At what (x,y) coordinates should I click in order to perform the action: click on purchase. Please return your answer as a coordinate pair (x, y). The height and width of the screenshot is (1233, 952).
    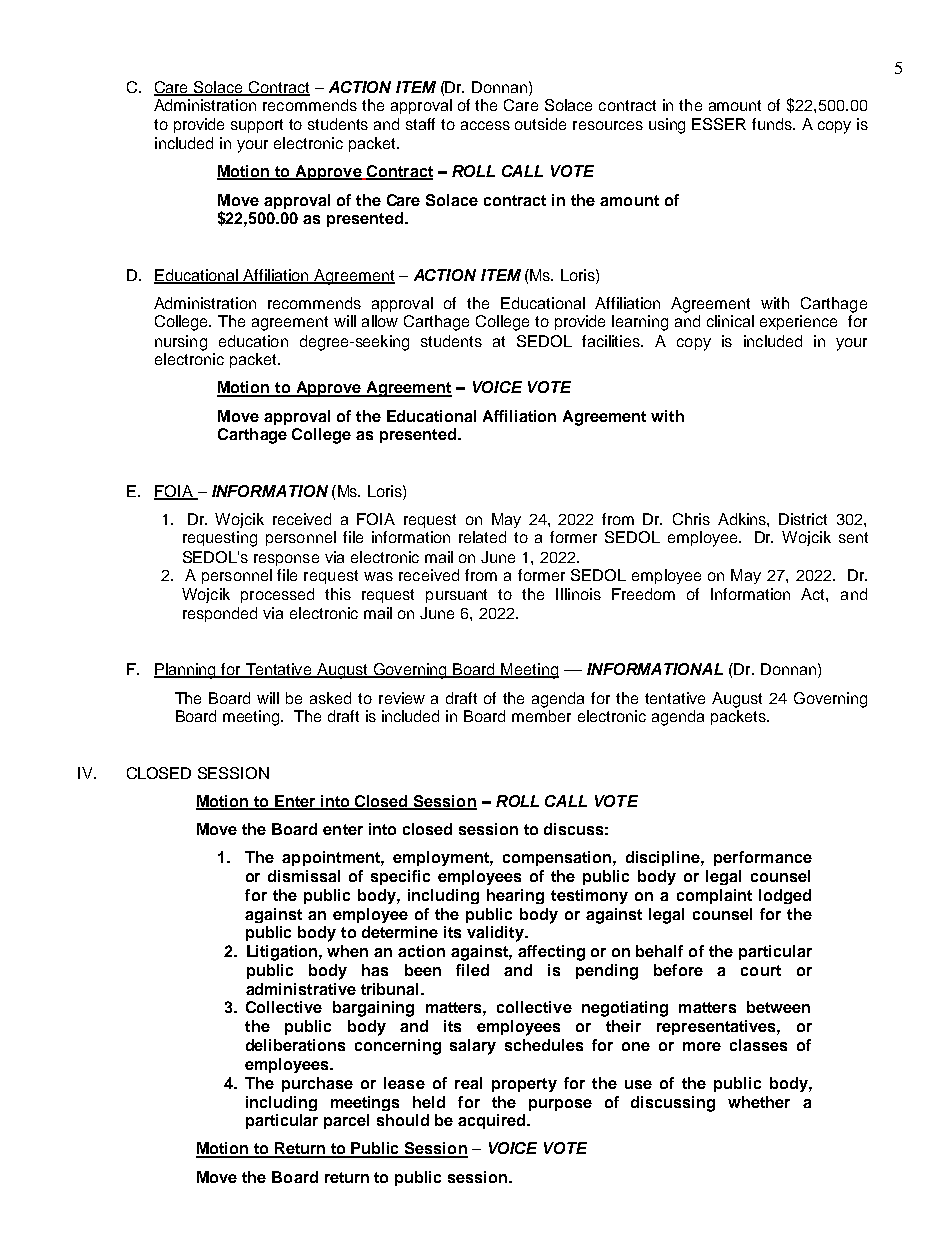
    Looking at the image, I should click on (317, 1084).
